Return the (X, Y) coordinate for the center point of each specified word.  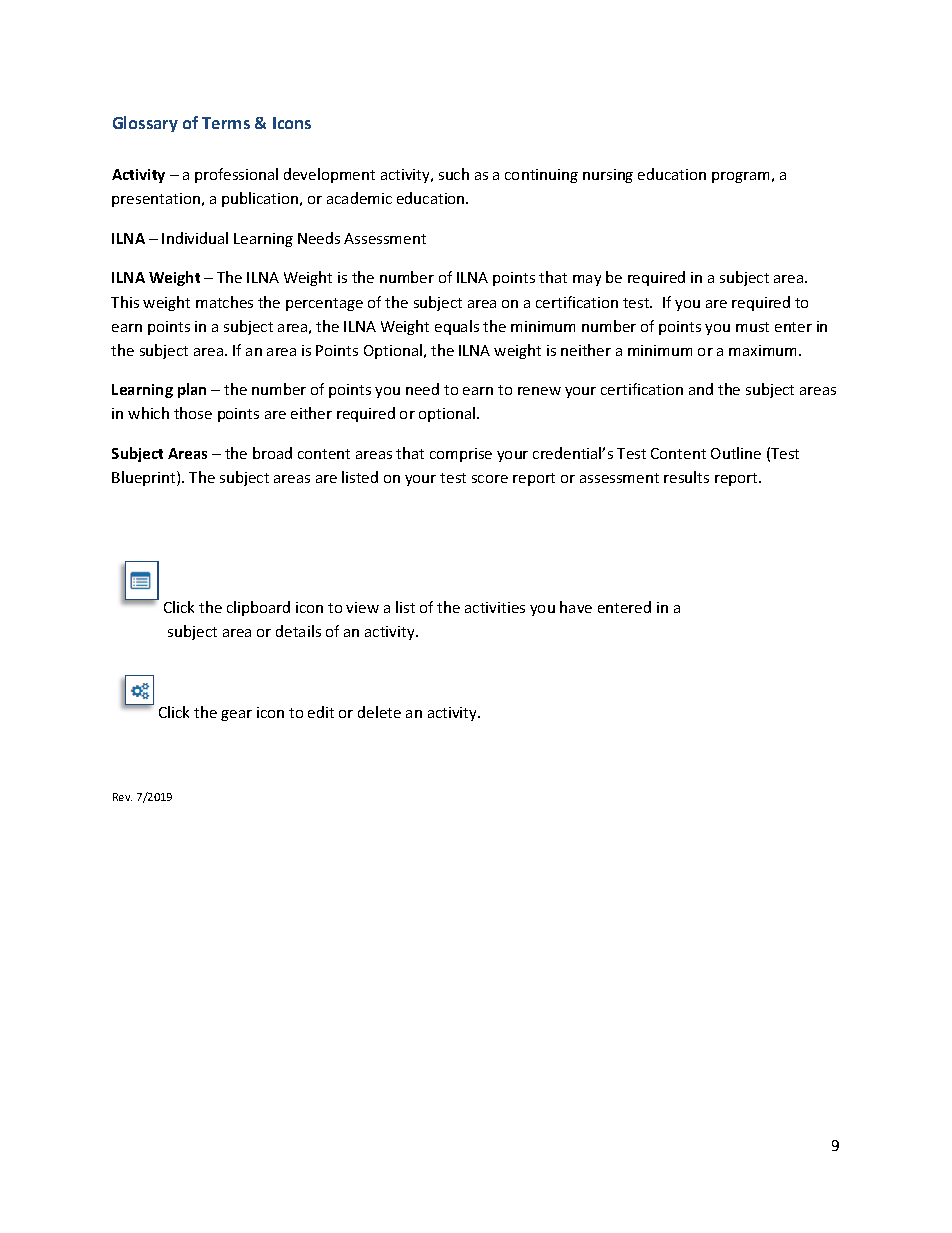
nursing (608, 176)
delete (379, 712)
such (454, 174)
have (576, 607)
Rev (122, 797)
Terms (226, 123)
